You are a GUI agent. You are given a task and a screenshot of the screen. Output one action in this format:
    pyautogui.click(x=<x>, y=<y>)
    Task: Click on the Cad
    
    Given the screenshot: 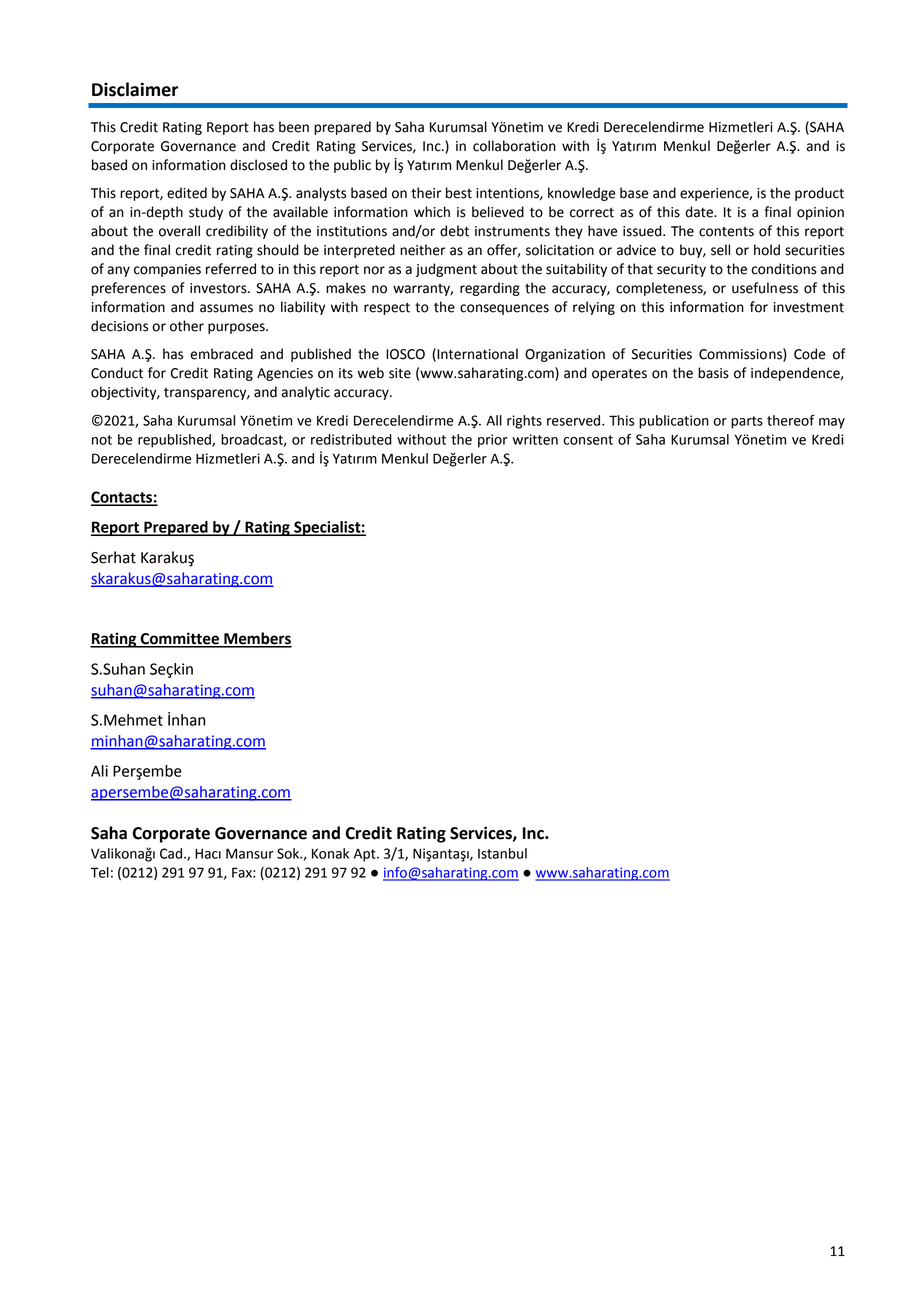 What is the action you would take?
    pyautogui.click(x=171, y=853)
